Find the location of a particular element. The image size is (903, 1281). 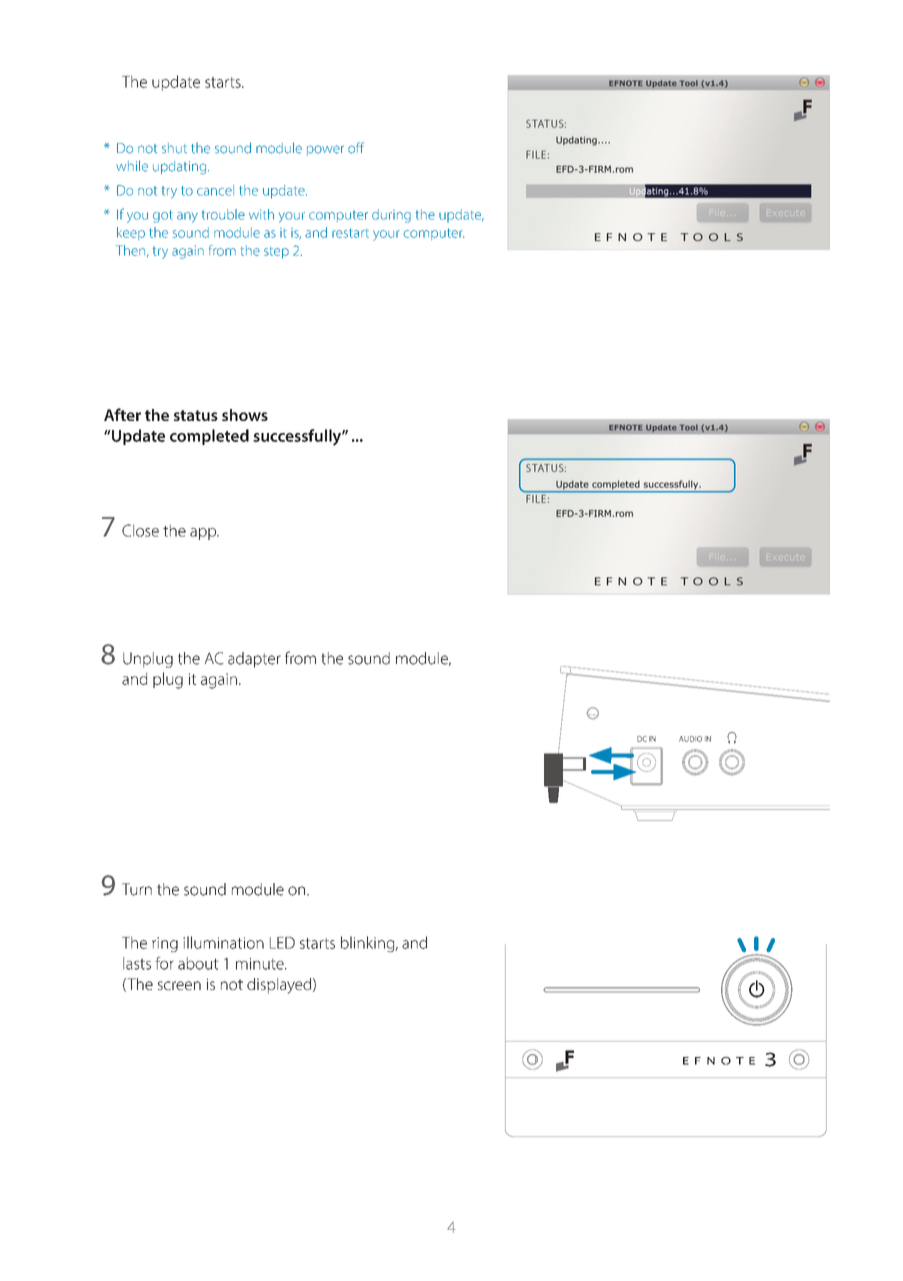

power is located at coordinates (325, 150).
